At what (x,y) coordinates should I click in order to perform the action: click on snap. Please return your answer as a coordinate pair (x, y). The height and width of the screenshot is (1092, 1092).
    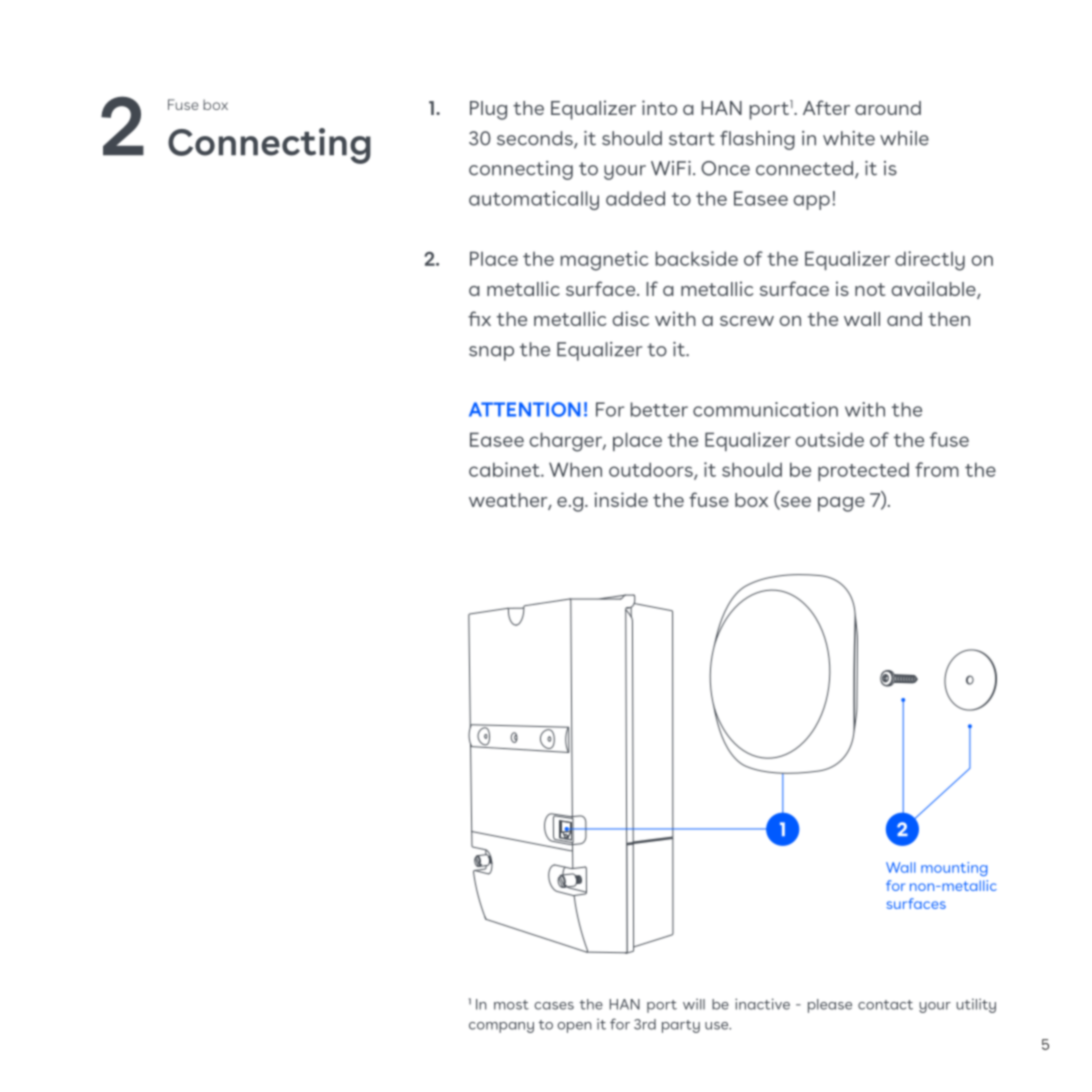
    Looking at the image, I should click on (491, 353).
